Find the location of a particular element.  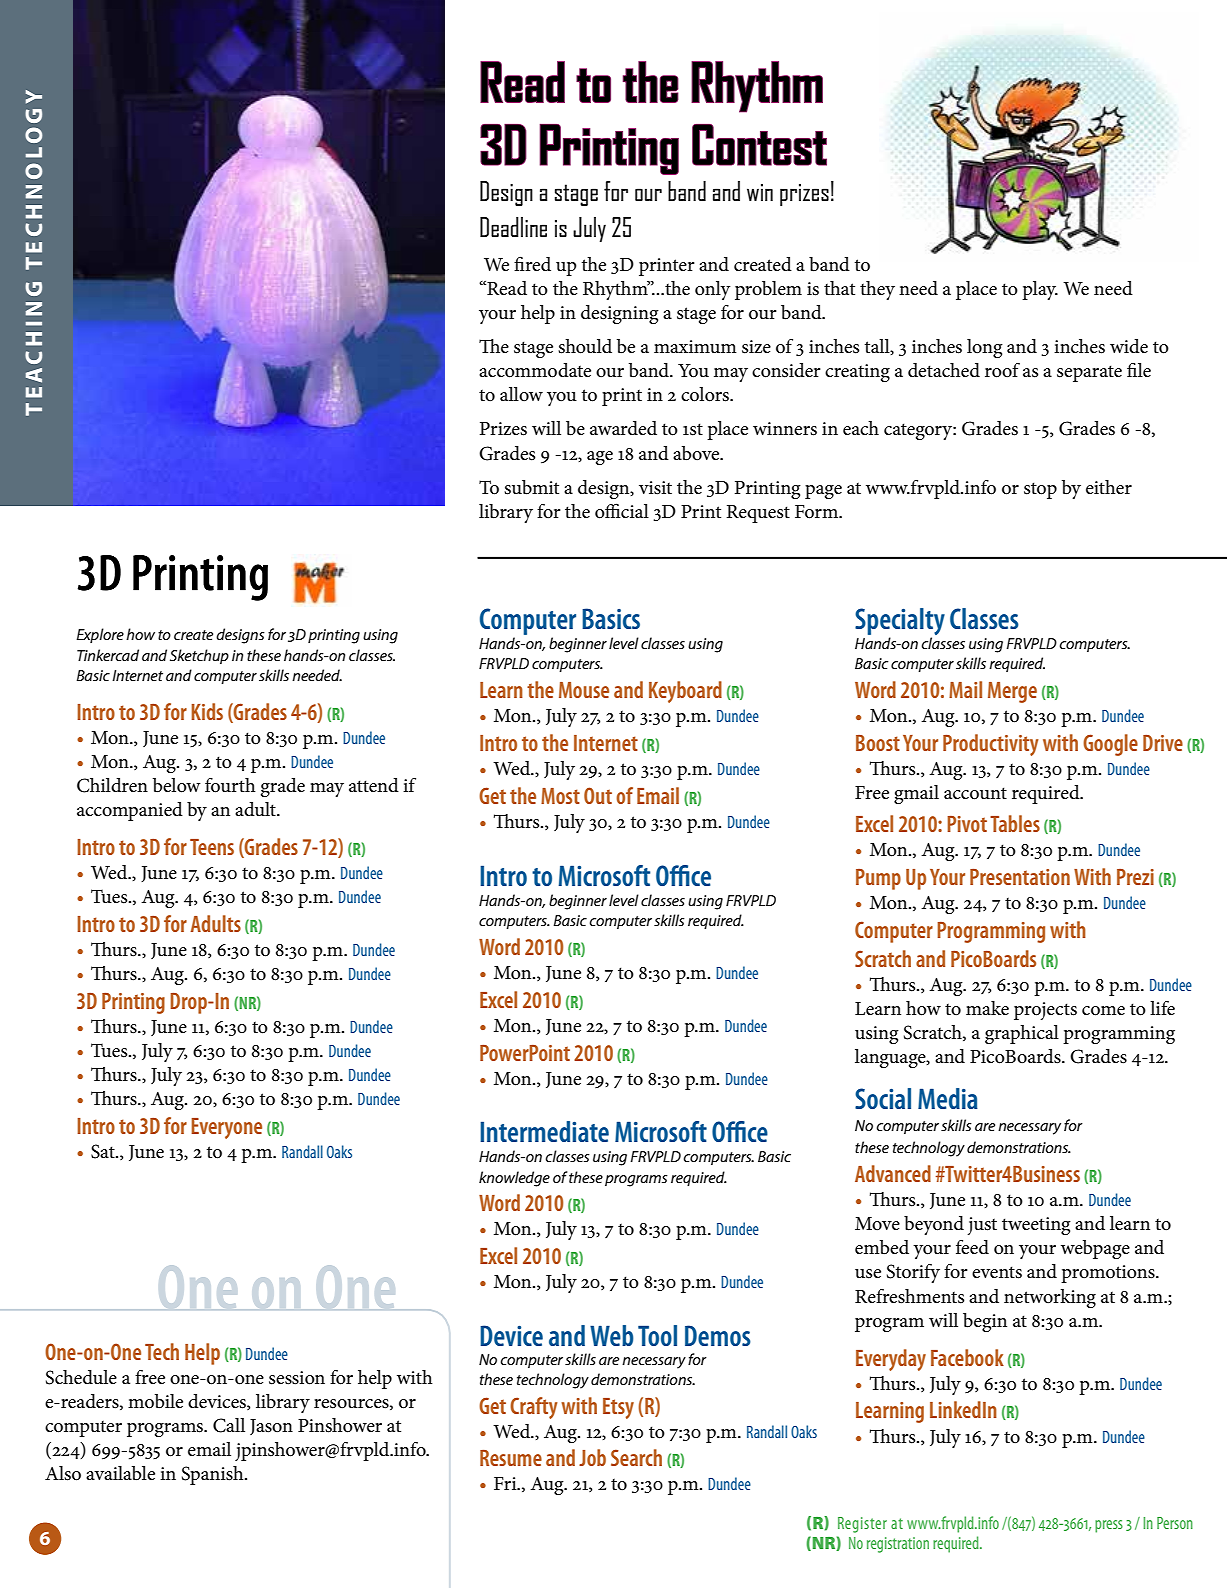

Deadline is located at coordinates (513, 227).
